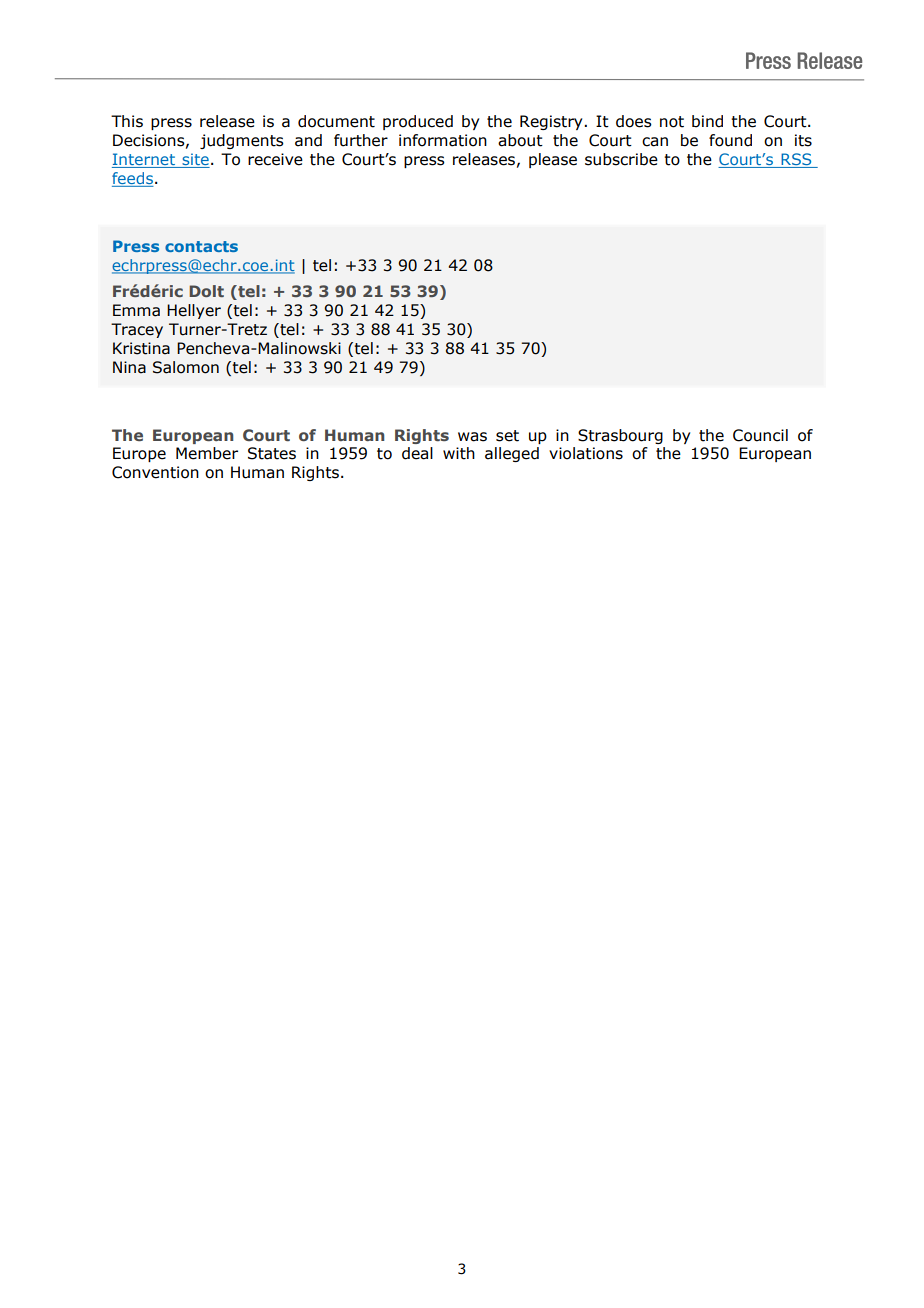  Describe the element at coordinates (207, 453) in the screenshot. I see `Member` at that location.
